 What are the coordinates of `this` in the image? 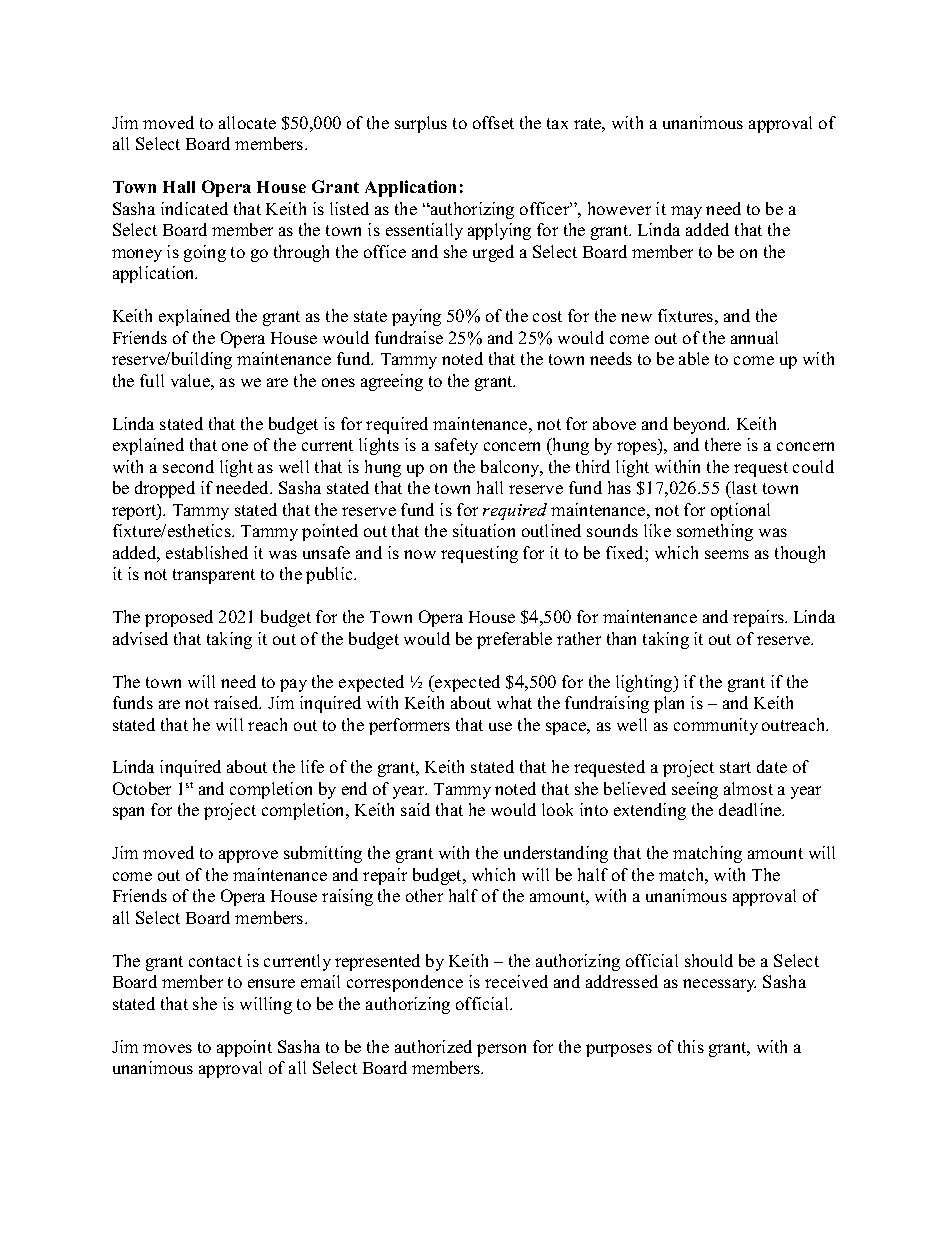 It's located at (691, 1046).
